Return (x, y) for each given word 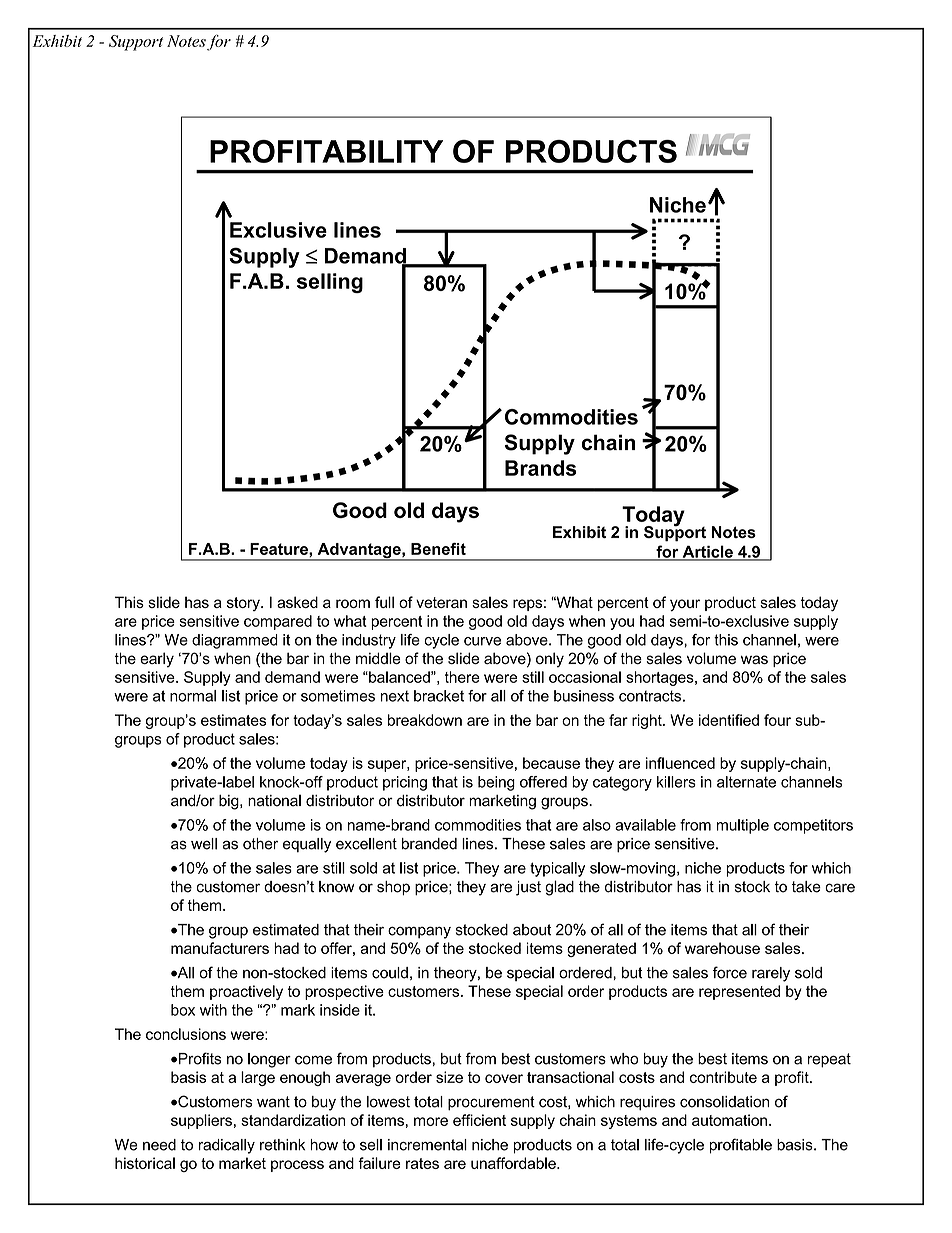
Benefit (438, 549)
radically (227, 1146)
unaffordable (514, 1163)
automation (729, 1120)
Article (707, 552)
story (244, 604)
